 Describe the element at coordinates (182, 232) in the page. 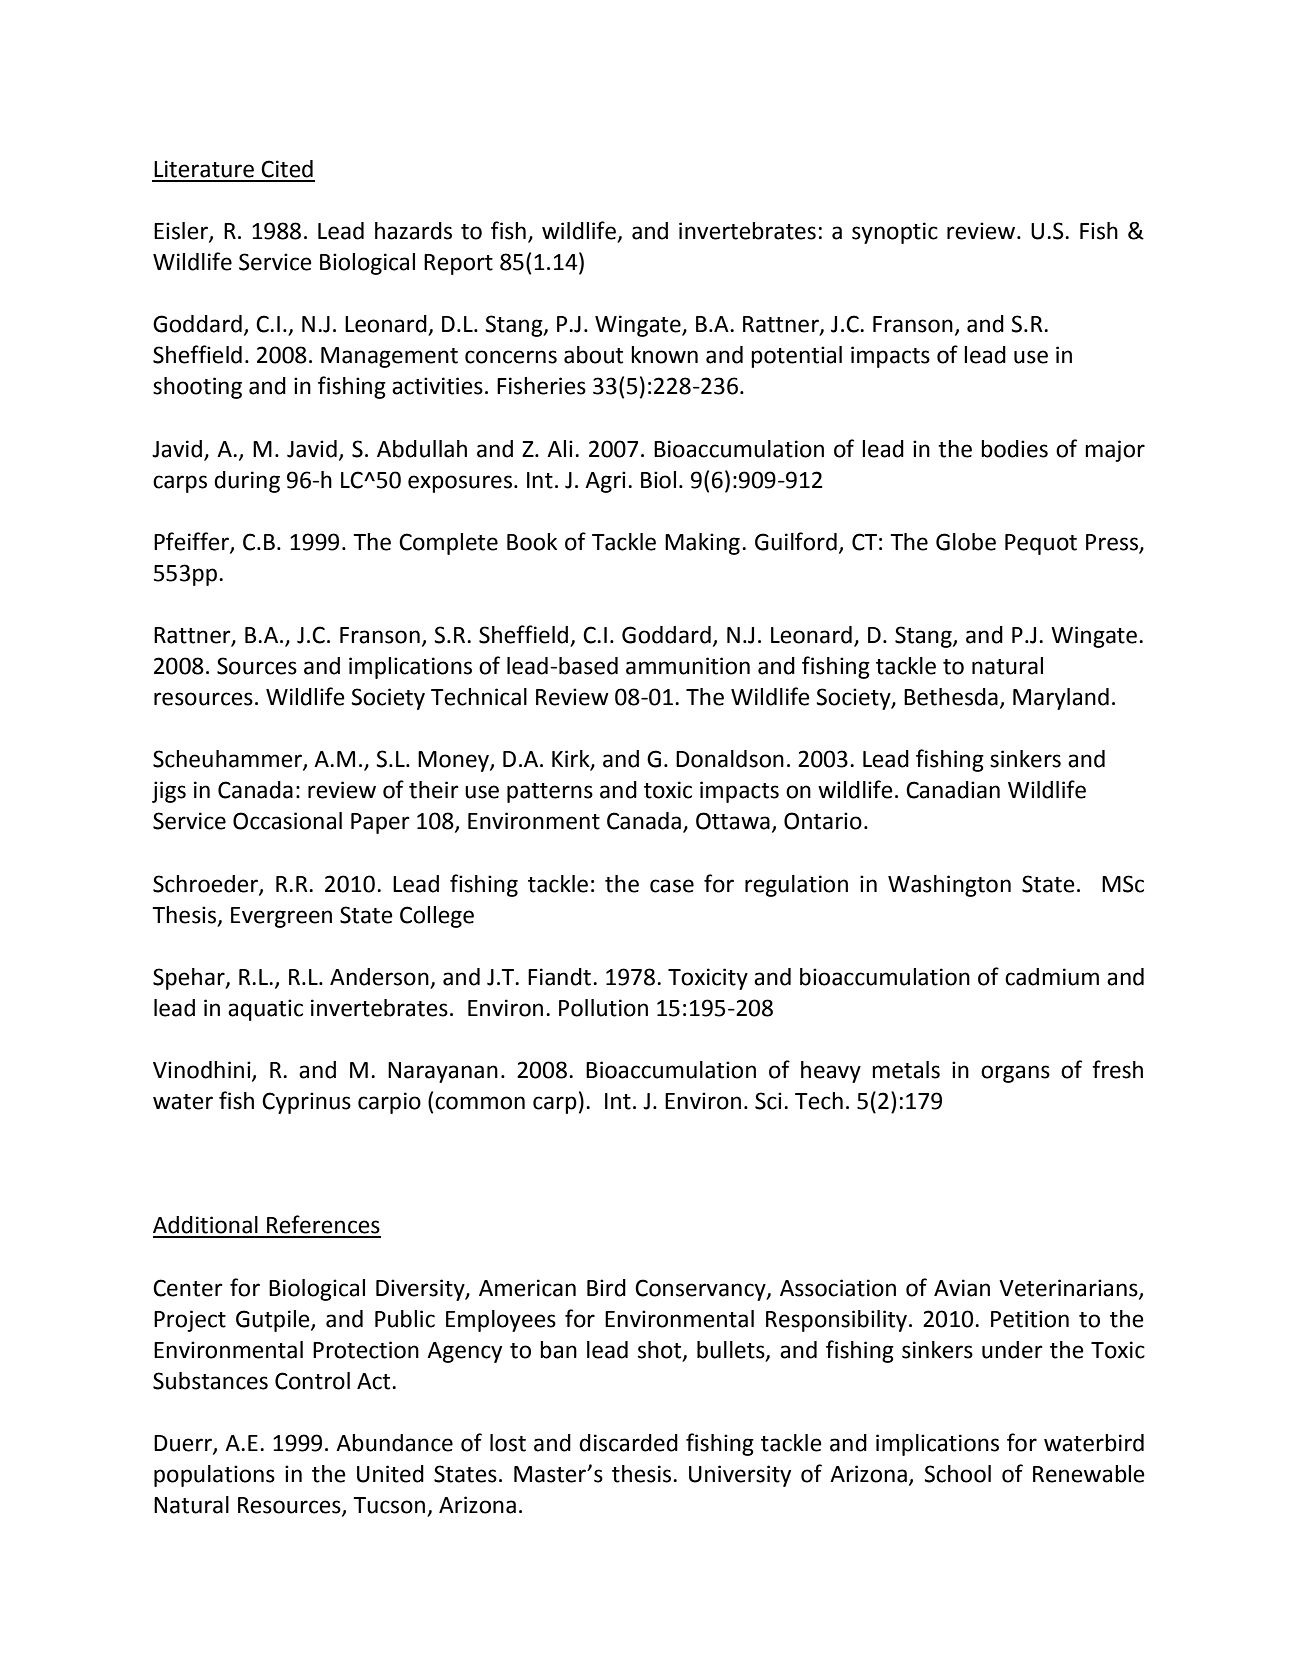

I see `Eisler` at that location.
